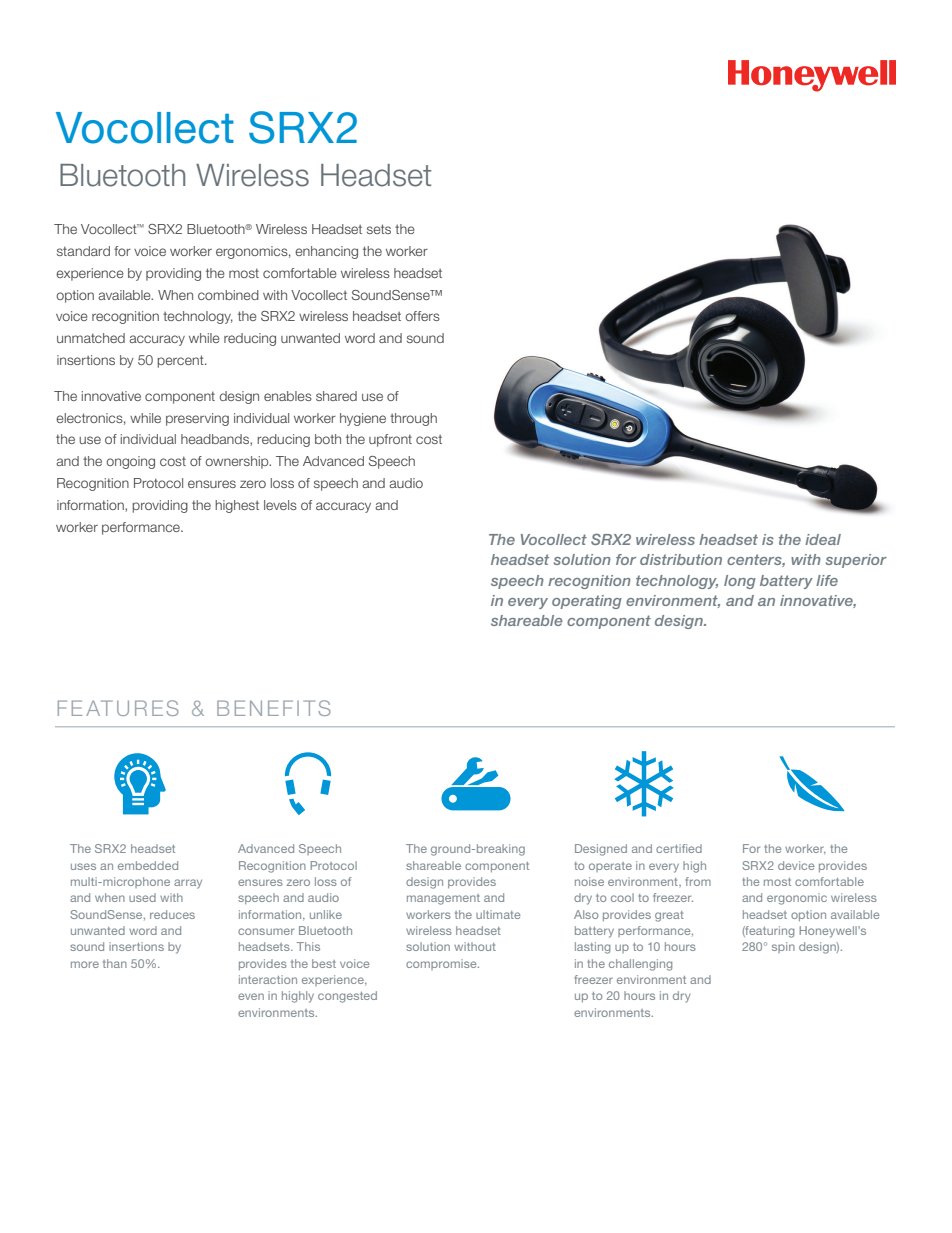 This page has height=1233, width=952. I want to click on enhancing, so click(326, 252).
